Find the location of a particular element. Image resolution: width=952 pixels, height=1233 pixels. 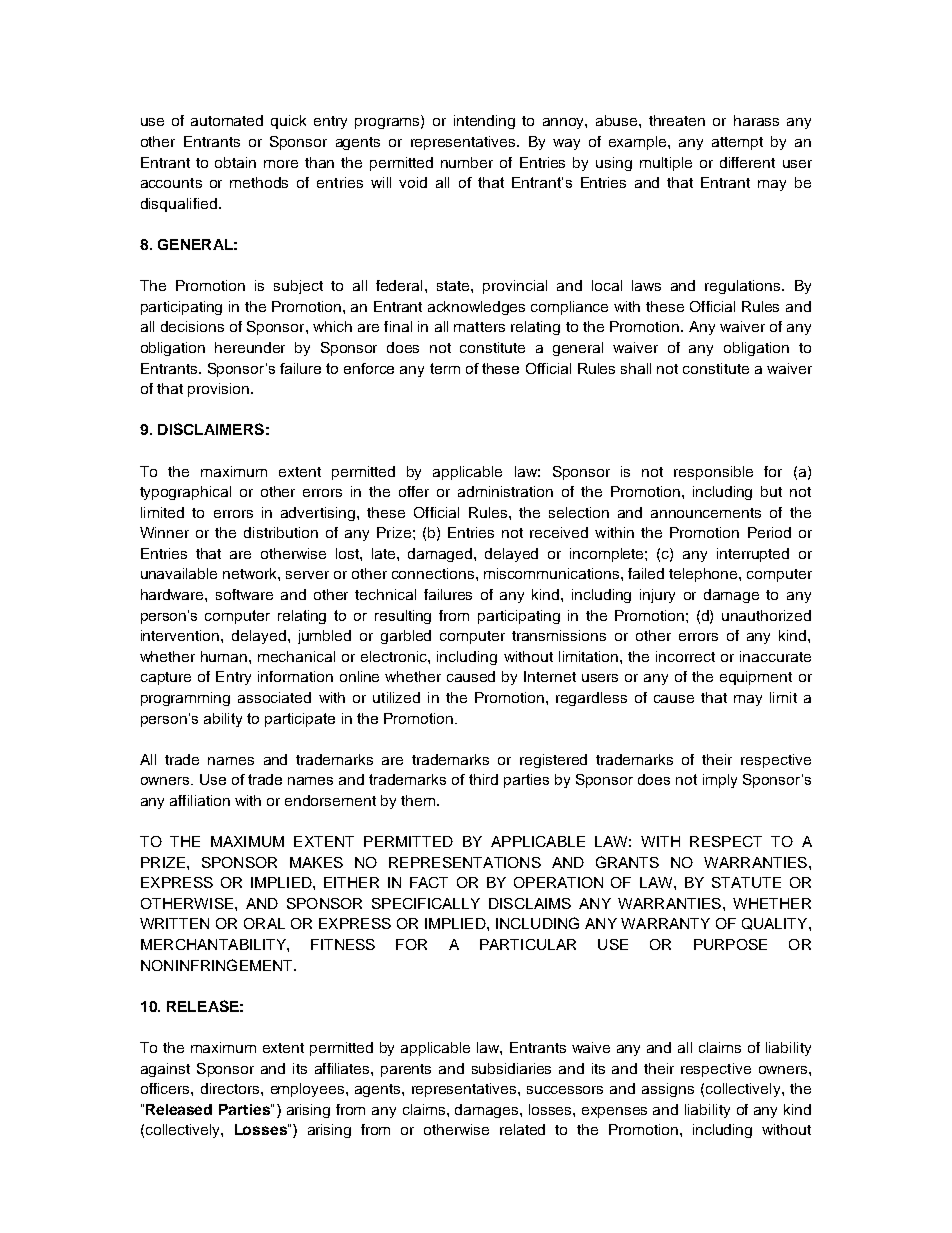

directors is located at coordinates (231, 1088).
